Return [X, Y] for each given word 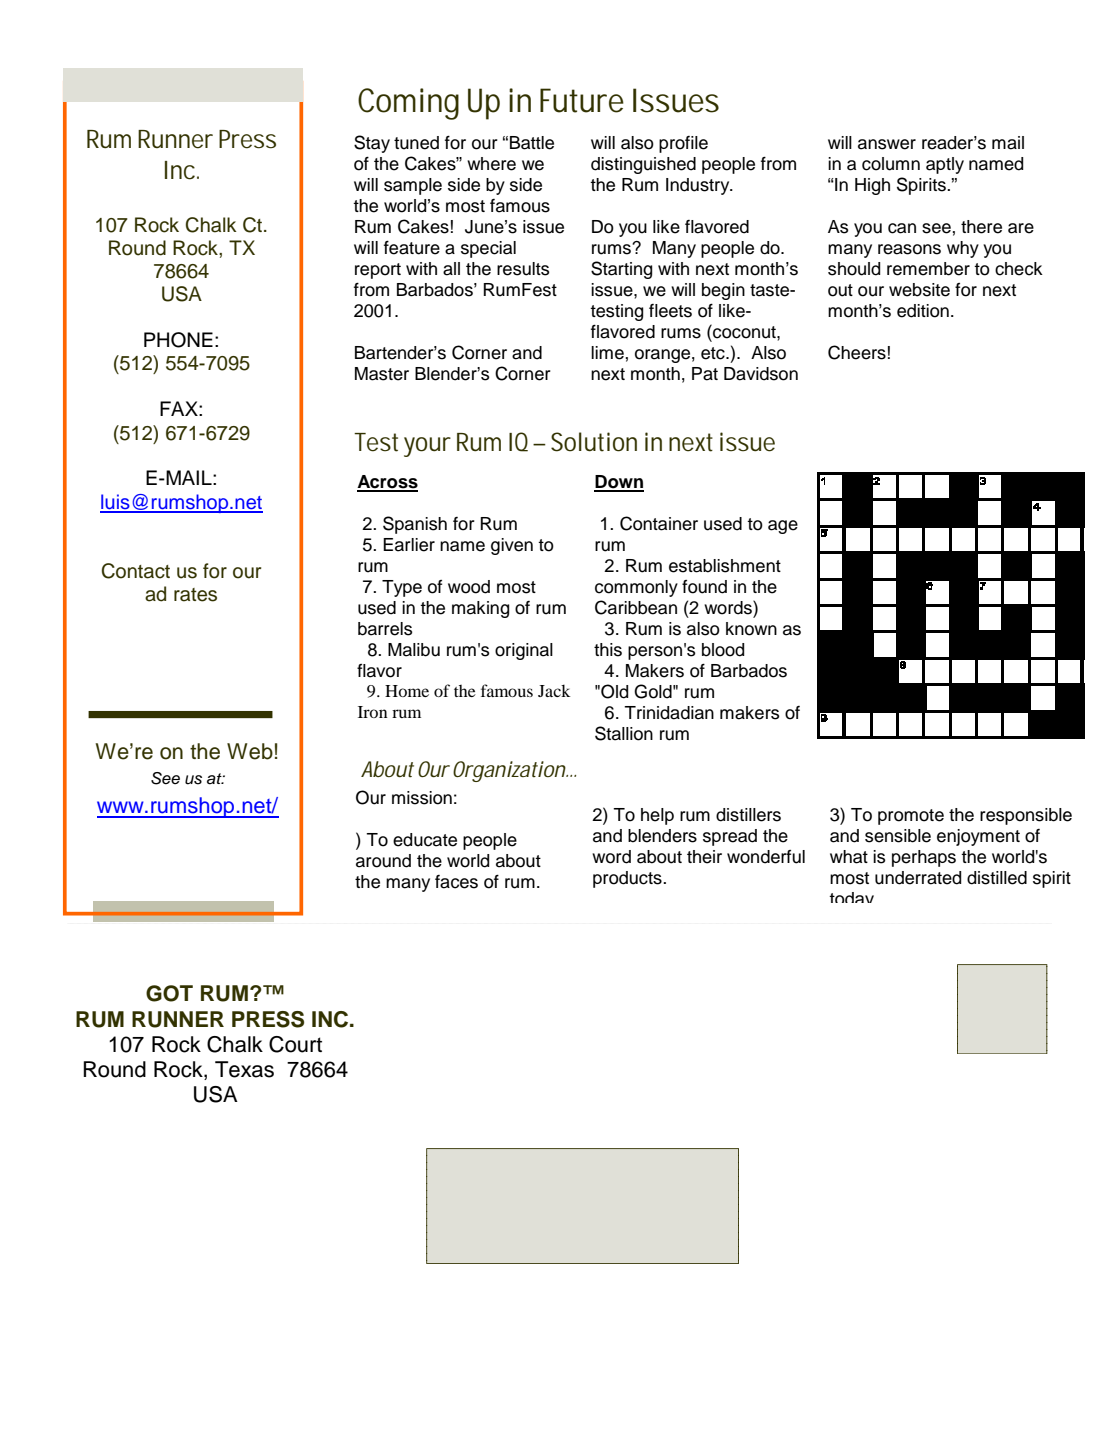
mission [422, 798]
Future [582, 100]
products [628, 879]
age [783, 527]
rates [195, 595]
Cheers [857, 352]
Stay [372, 144]
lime [607, 353]
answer [887, 144]
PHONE [178, 340]
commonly [636, 588]
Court [295, 1044]
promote [911, 817]
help [657, 816]
